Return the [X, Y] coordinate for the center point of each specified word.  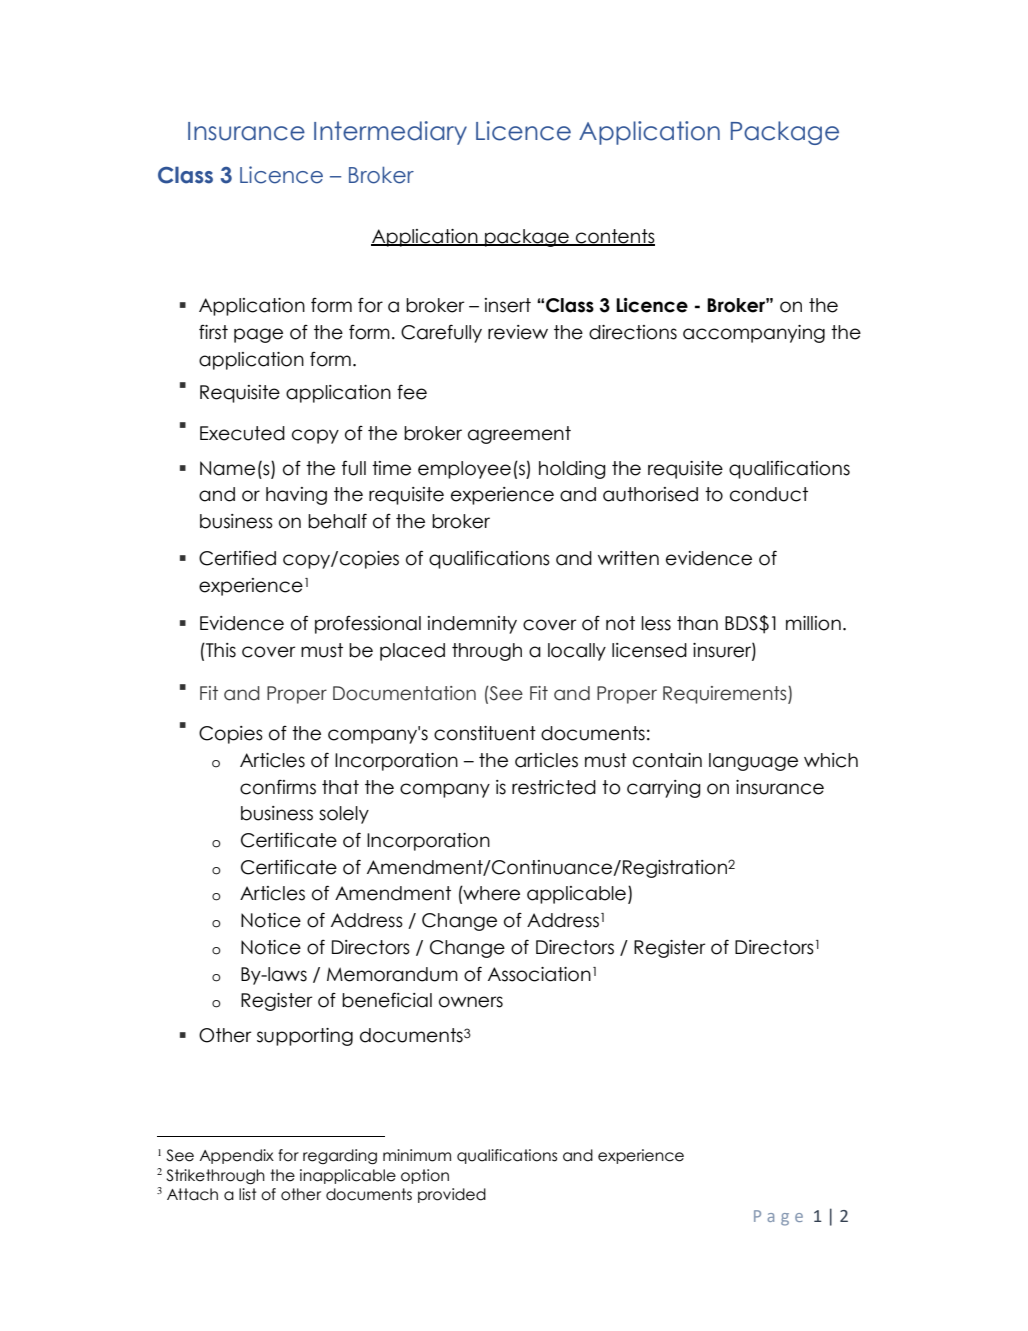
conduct [769, 494]
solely [344, 815]
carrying [664, 789]
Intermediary [390, 133]
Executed [242, 433]
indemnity [472, 625]
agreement [519, 435]
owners [471, 1002]
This [220, 650]
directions [633, 332]
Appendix [236, 1156]
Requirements [726, 695]
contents [614, 237]
